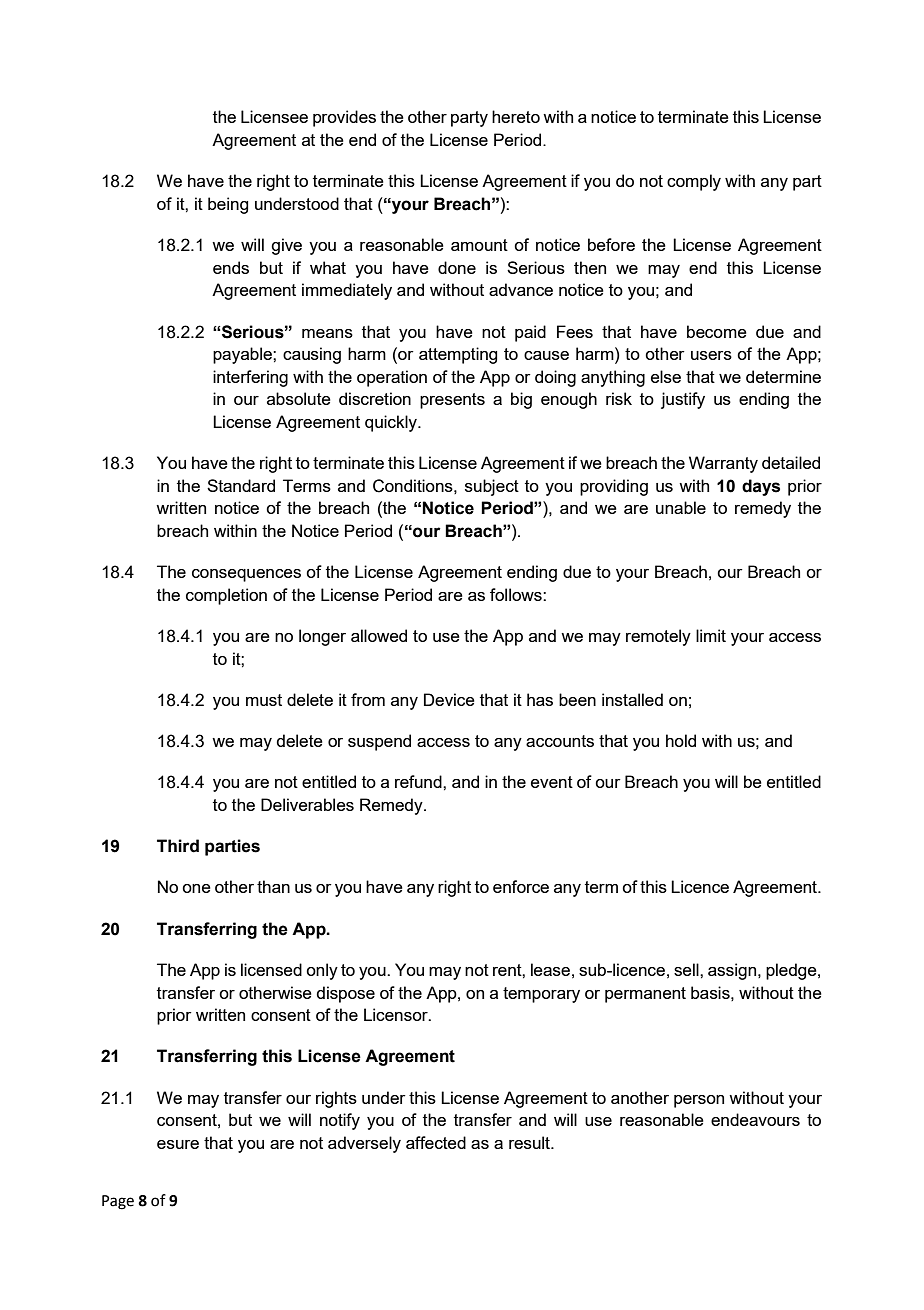 This document has width=924, height=1310. I want to click on Page, so click(118, 1202).
